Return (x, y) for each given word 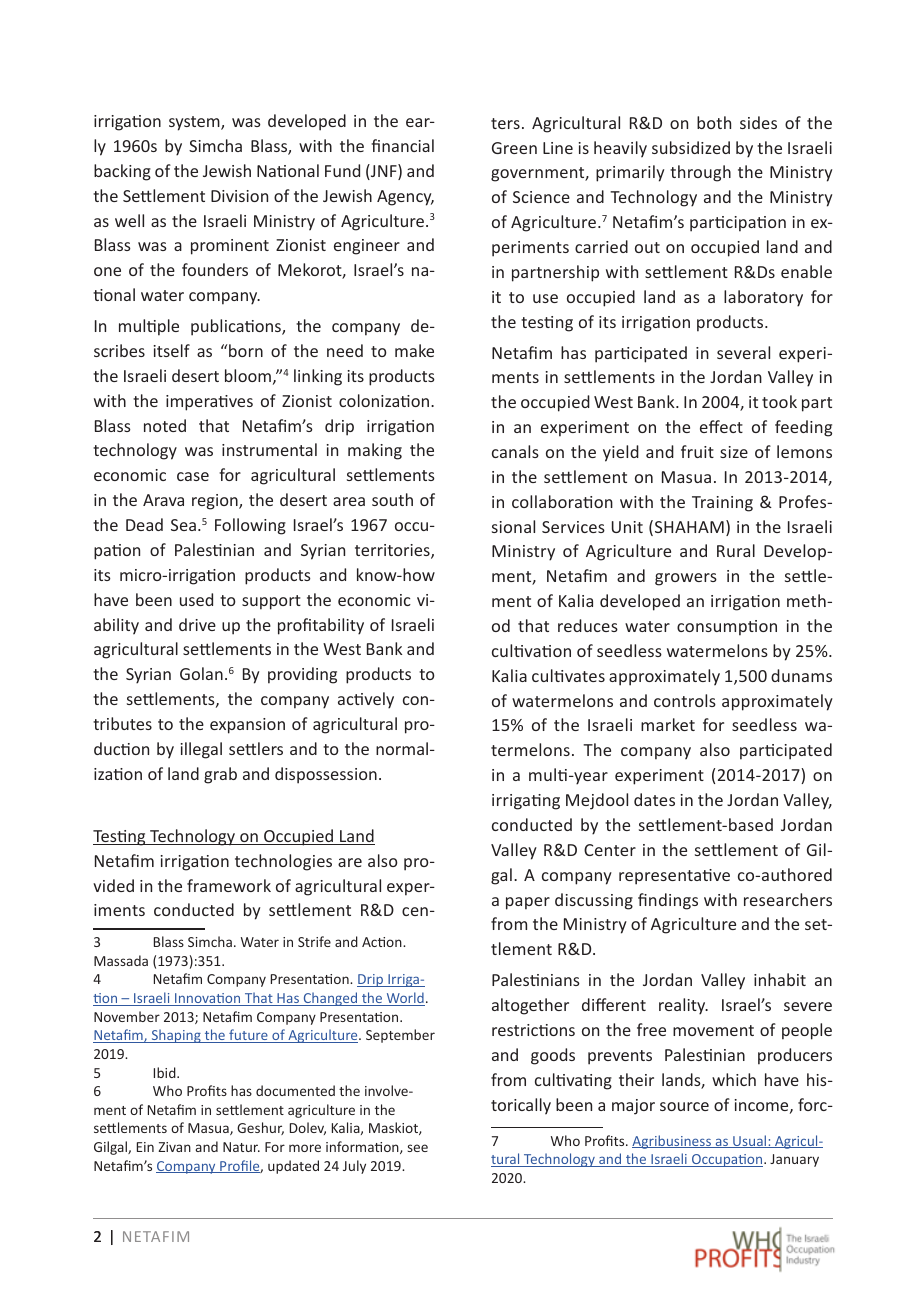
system (195, 123)
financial (402, 145)
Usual (750, 1141)
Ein (145, 1147)
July (354, 1167)
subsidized (691, 147)
